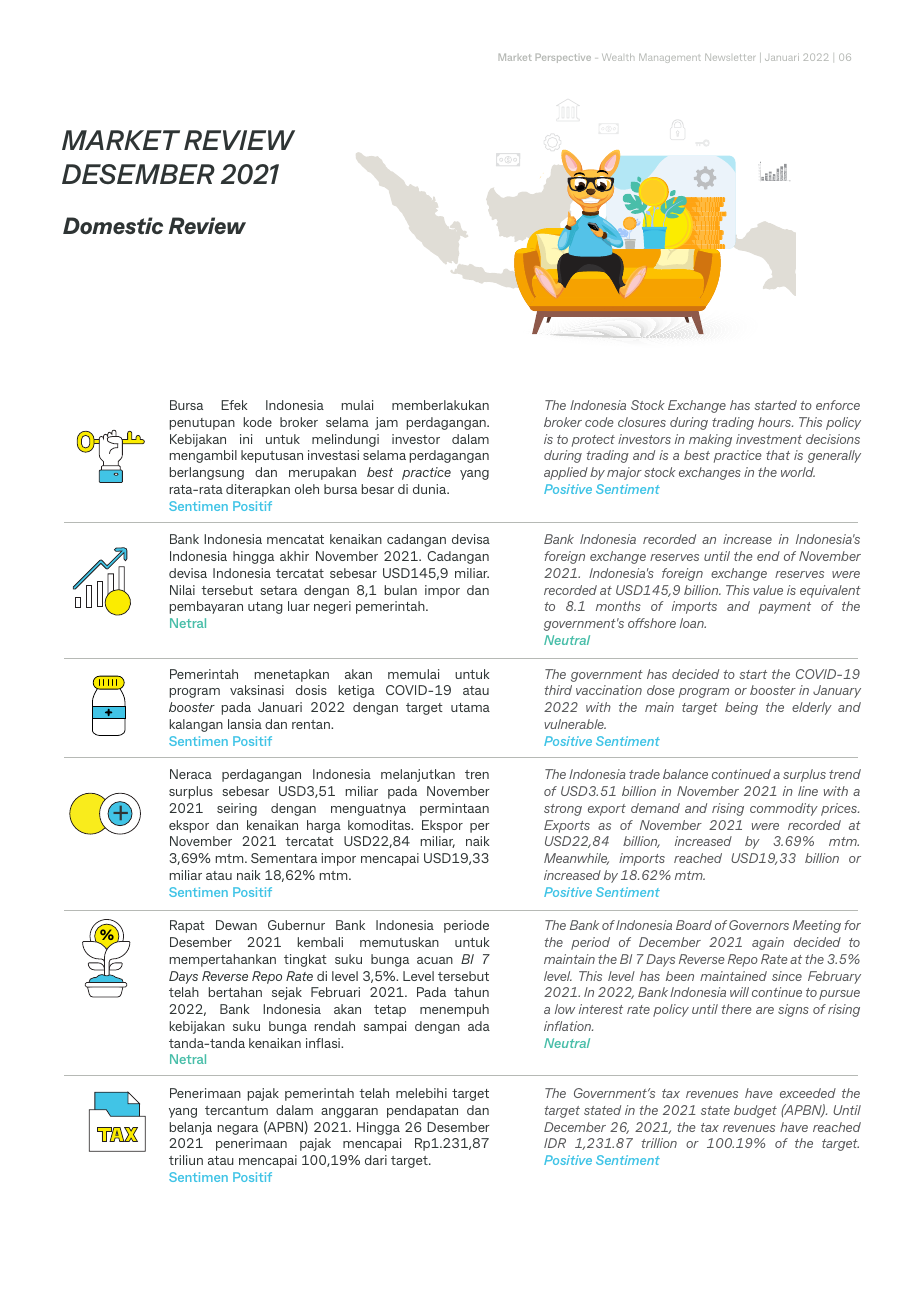 The width and height of the image is (924, 1308). What do you see at coordinates (563, 58) in the image?
I see `Perspective` at bounding box center [563, 58].
